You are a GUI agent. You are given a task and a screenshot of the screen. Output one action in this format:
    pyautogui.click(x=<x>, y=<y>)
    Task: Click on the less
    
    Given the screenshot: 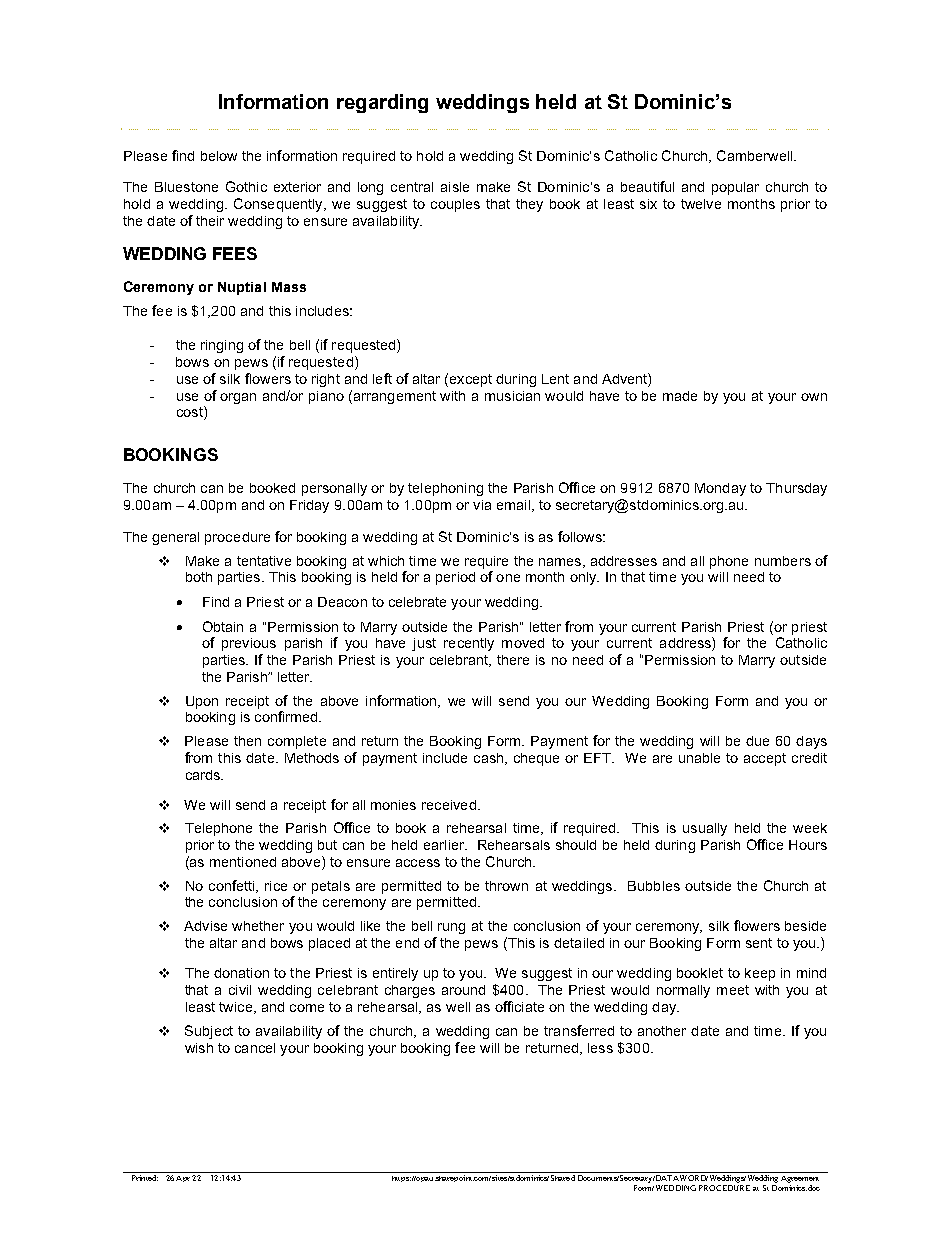 What is the action you would take?
    pyautogui.click(x=600, y=1048)
